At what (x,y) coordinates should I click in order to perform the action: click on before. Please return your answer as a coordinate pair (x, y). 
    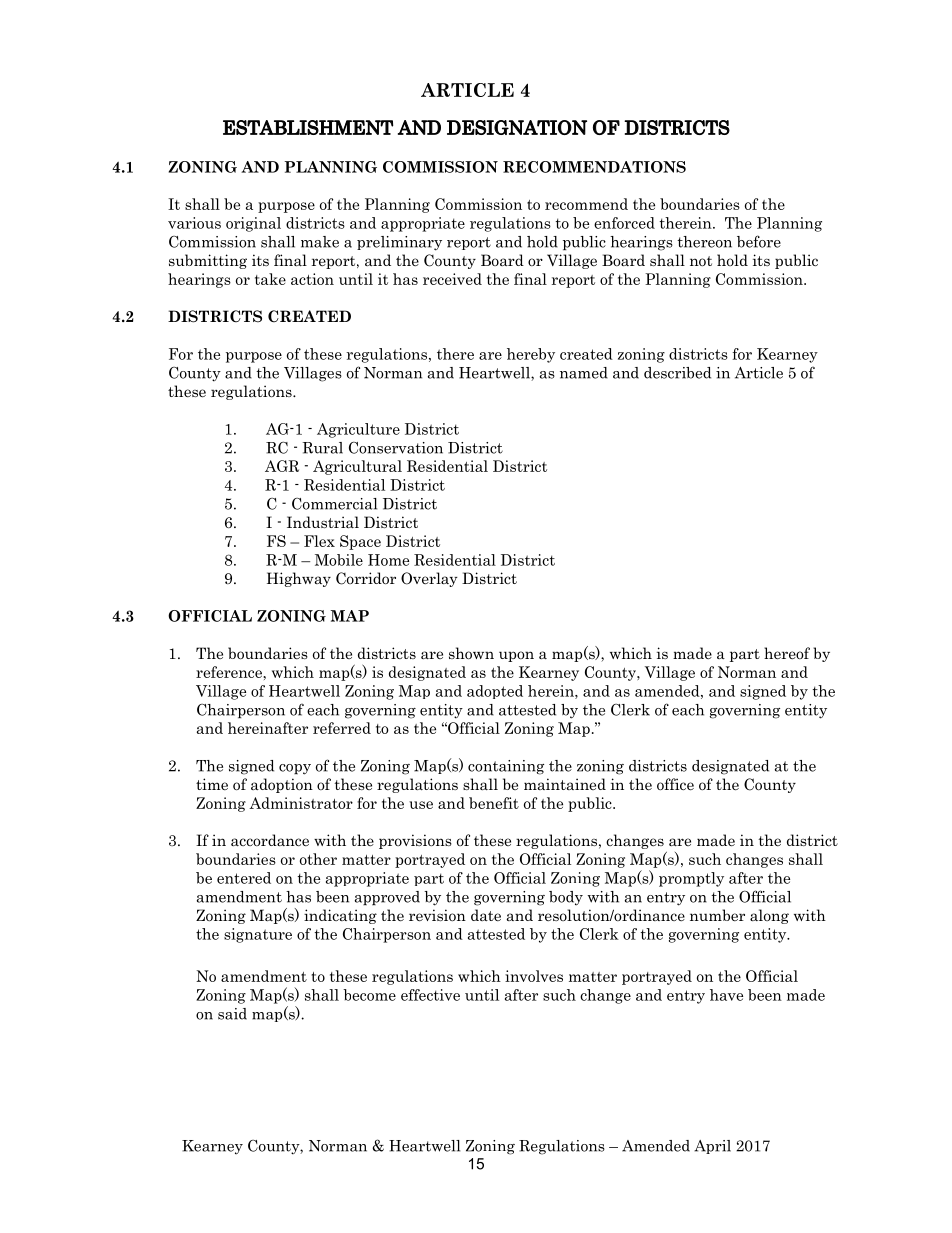
    Looking at the image, I should click on (759, 241).
